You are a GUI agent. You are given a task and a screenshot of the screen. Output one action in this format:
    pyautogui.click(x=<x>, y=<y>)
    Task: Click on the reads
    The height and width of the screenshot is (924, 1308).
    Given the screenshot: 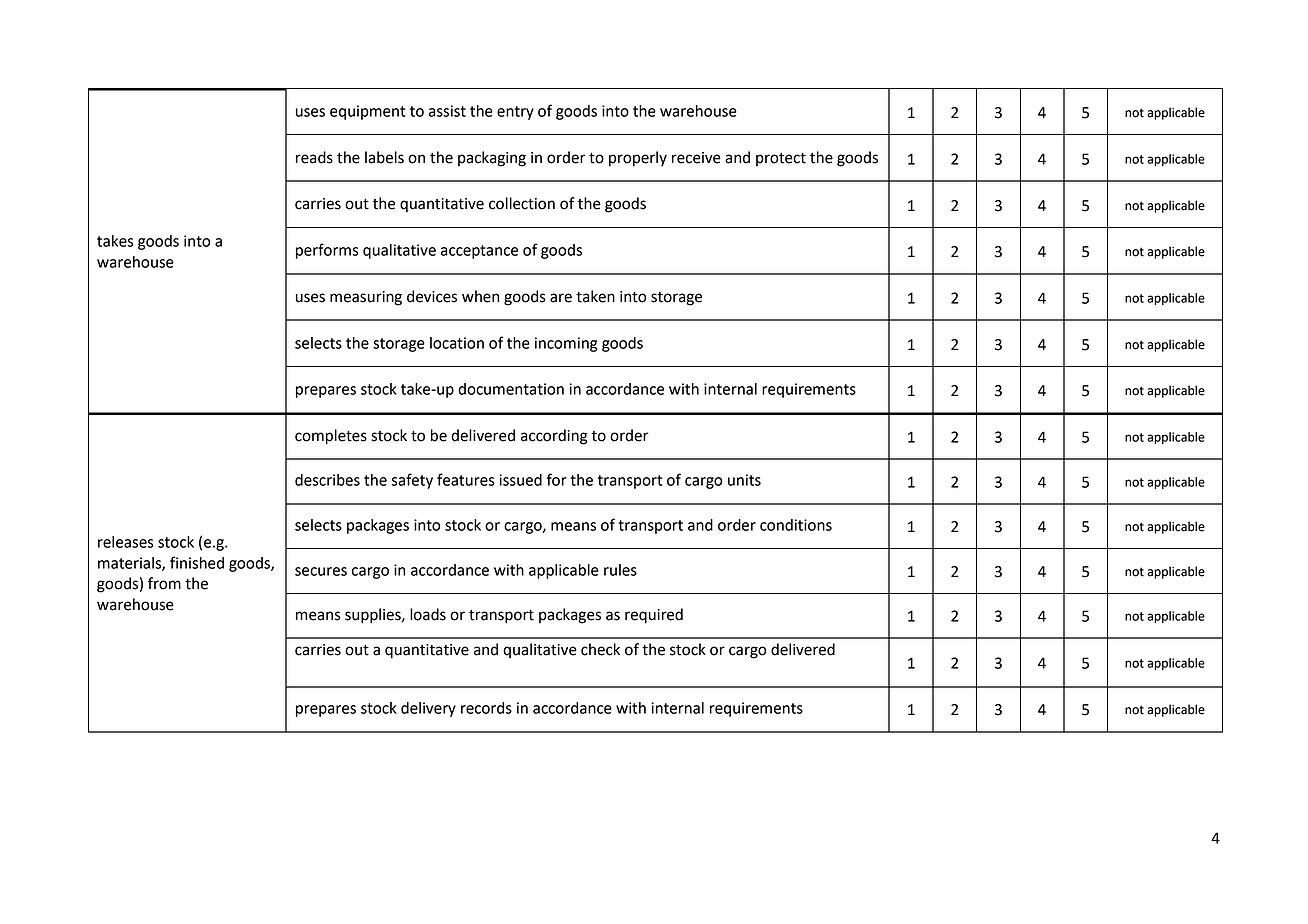 What is the action you would take?
    pyautogui.click(x=314, y=157)
